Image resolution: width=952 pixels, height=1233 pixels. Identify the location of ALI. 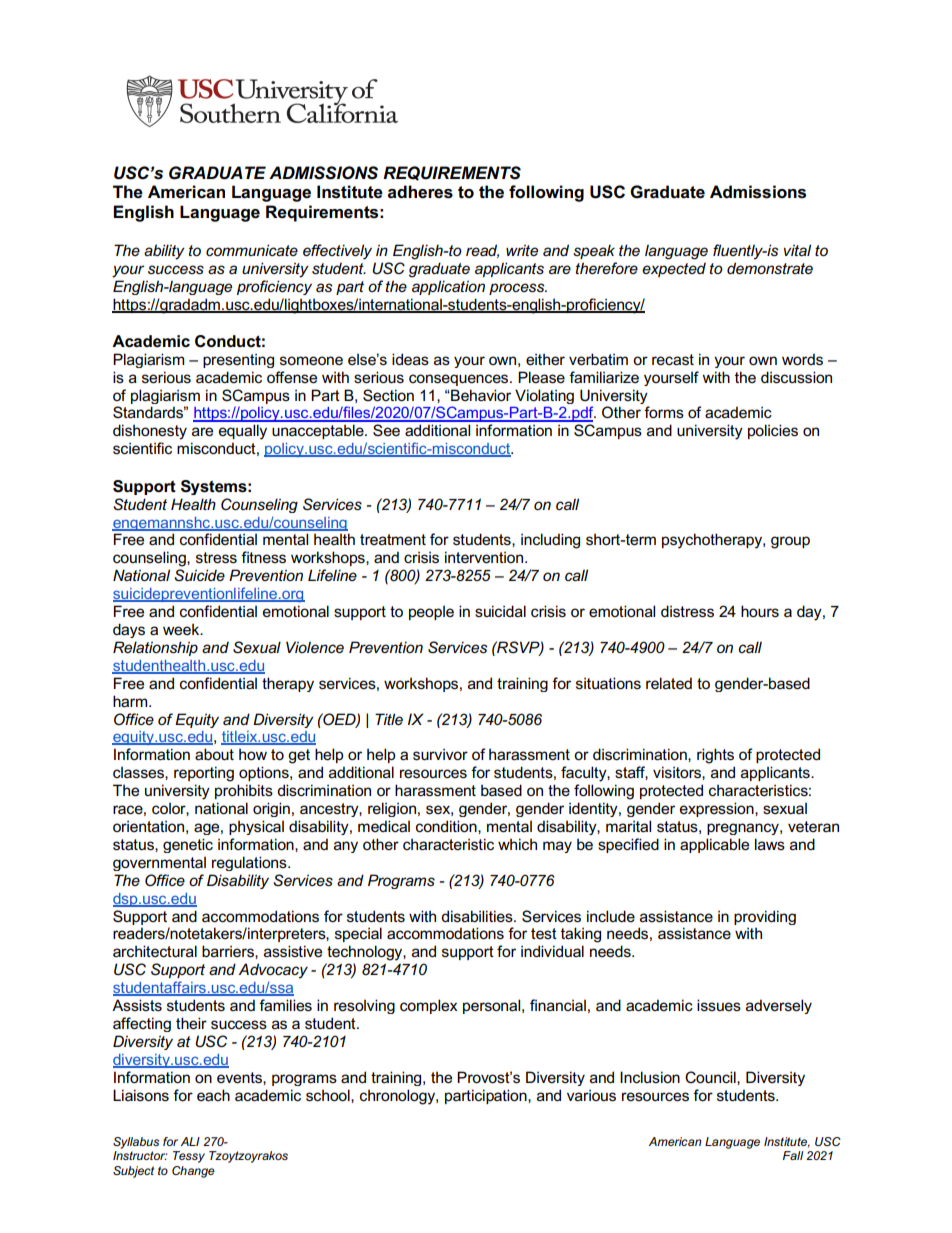
(190, 1141).
